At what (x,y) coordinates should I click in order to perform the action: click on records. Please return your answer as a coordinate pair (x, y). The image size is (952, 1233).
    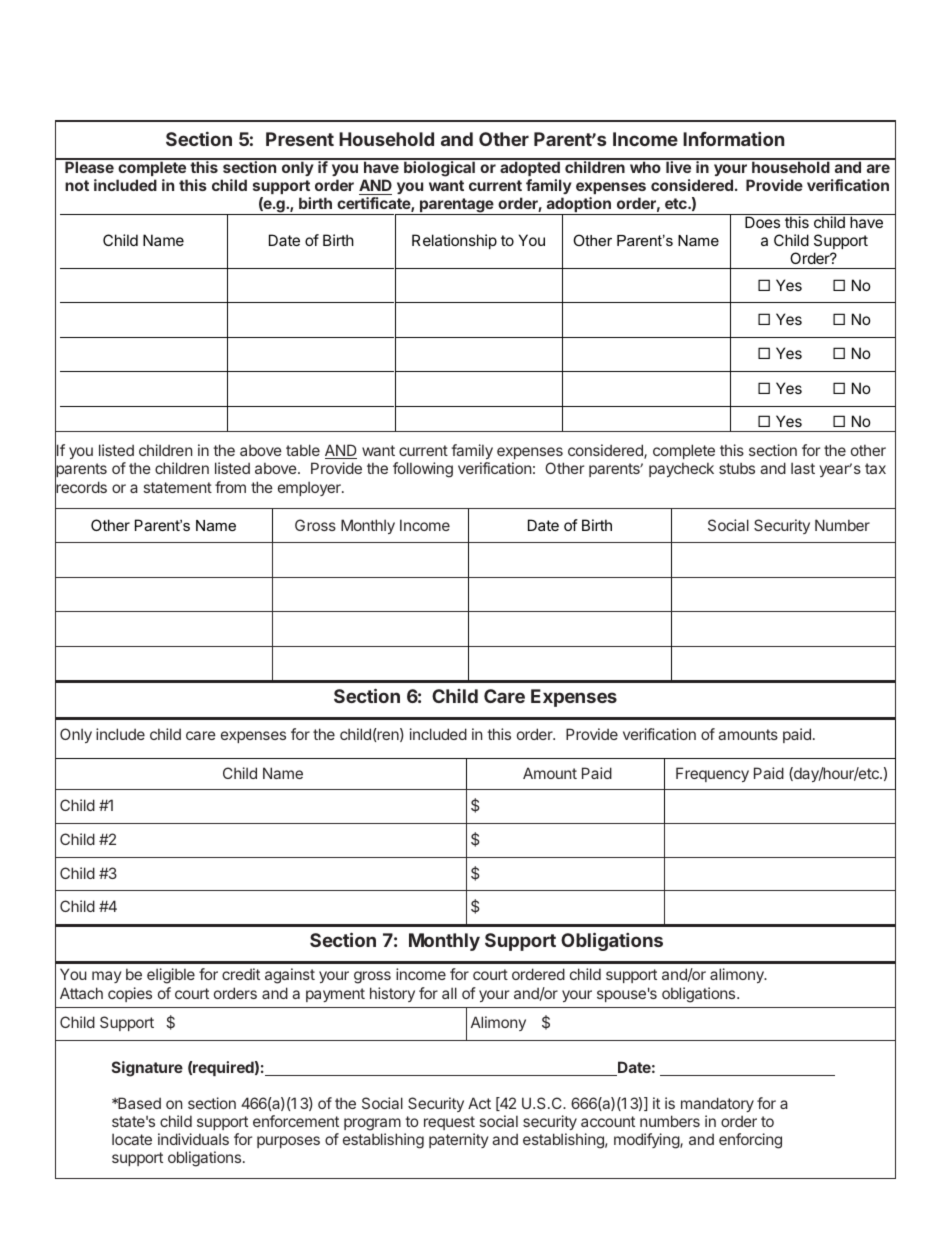
    Looking at the image, I should click on (81, 488).
